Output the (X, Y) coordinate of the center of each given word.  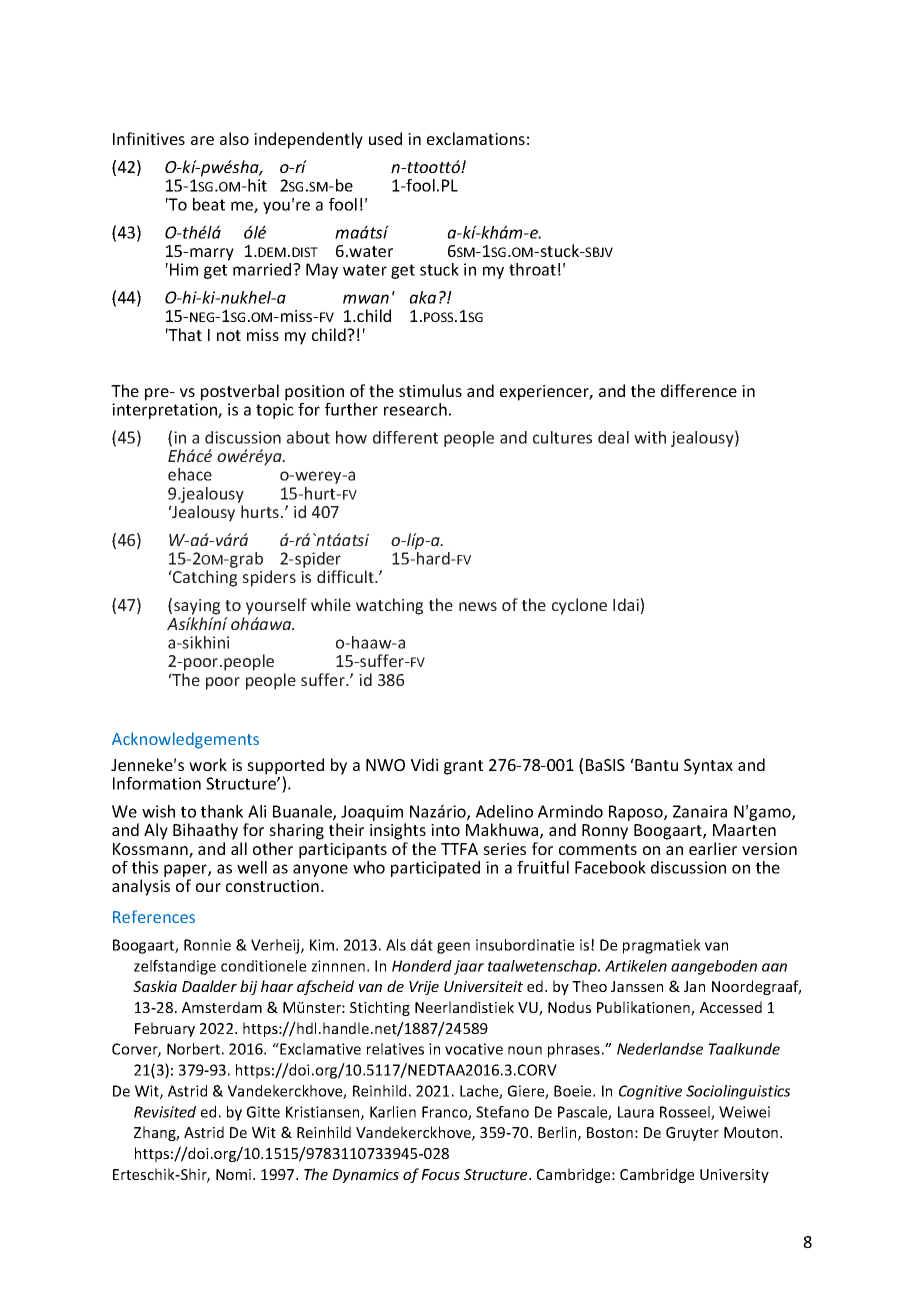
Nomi (235, 1174)
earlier (713, 848)
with (650, 437)
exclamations (476, 138)
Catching (204, 578)
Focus (440, 1174)
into (445, 830)
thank (222, 811)
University (734, 1176)
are (202, 140)
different (405, 437)
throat (532, 269)
